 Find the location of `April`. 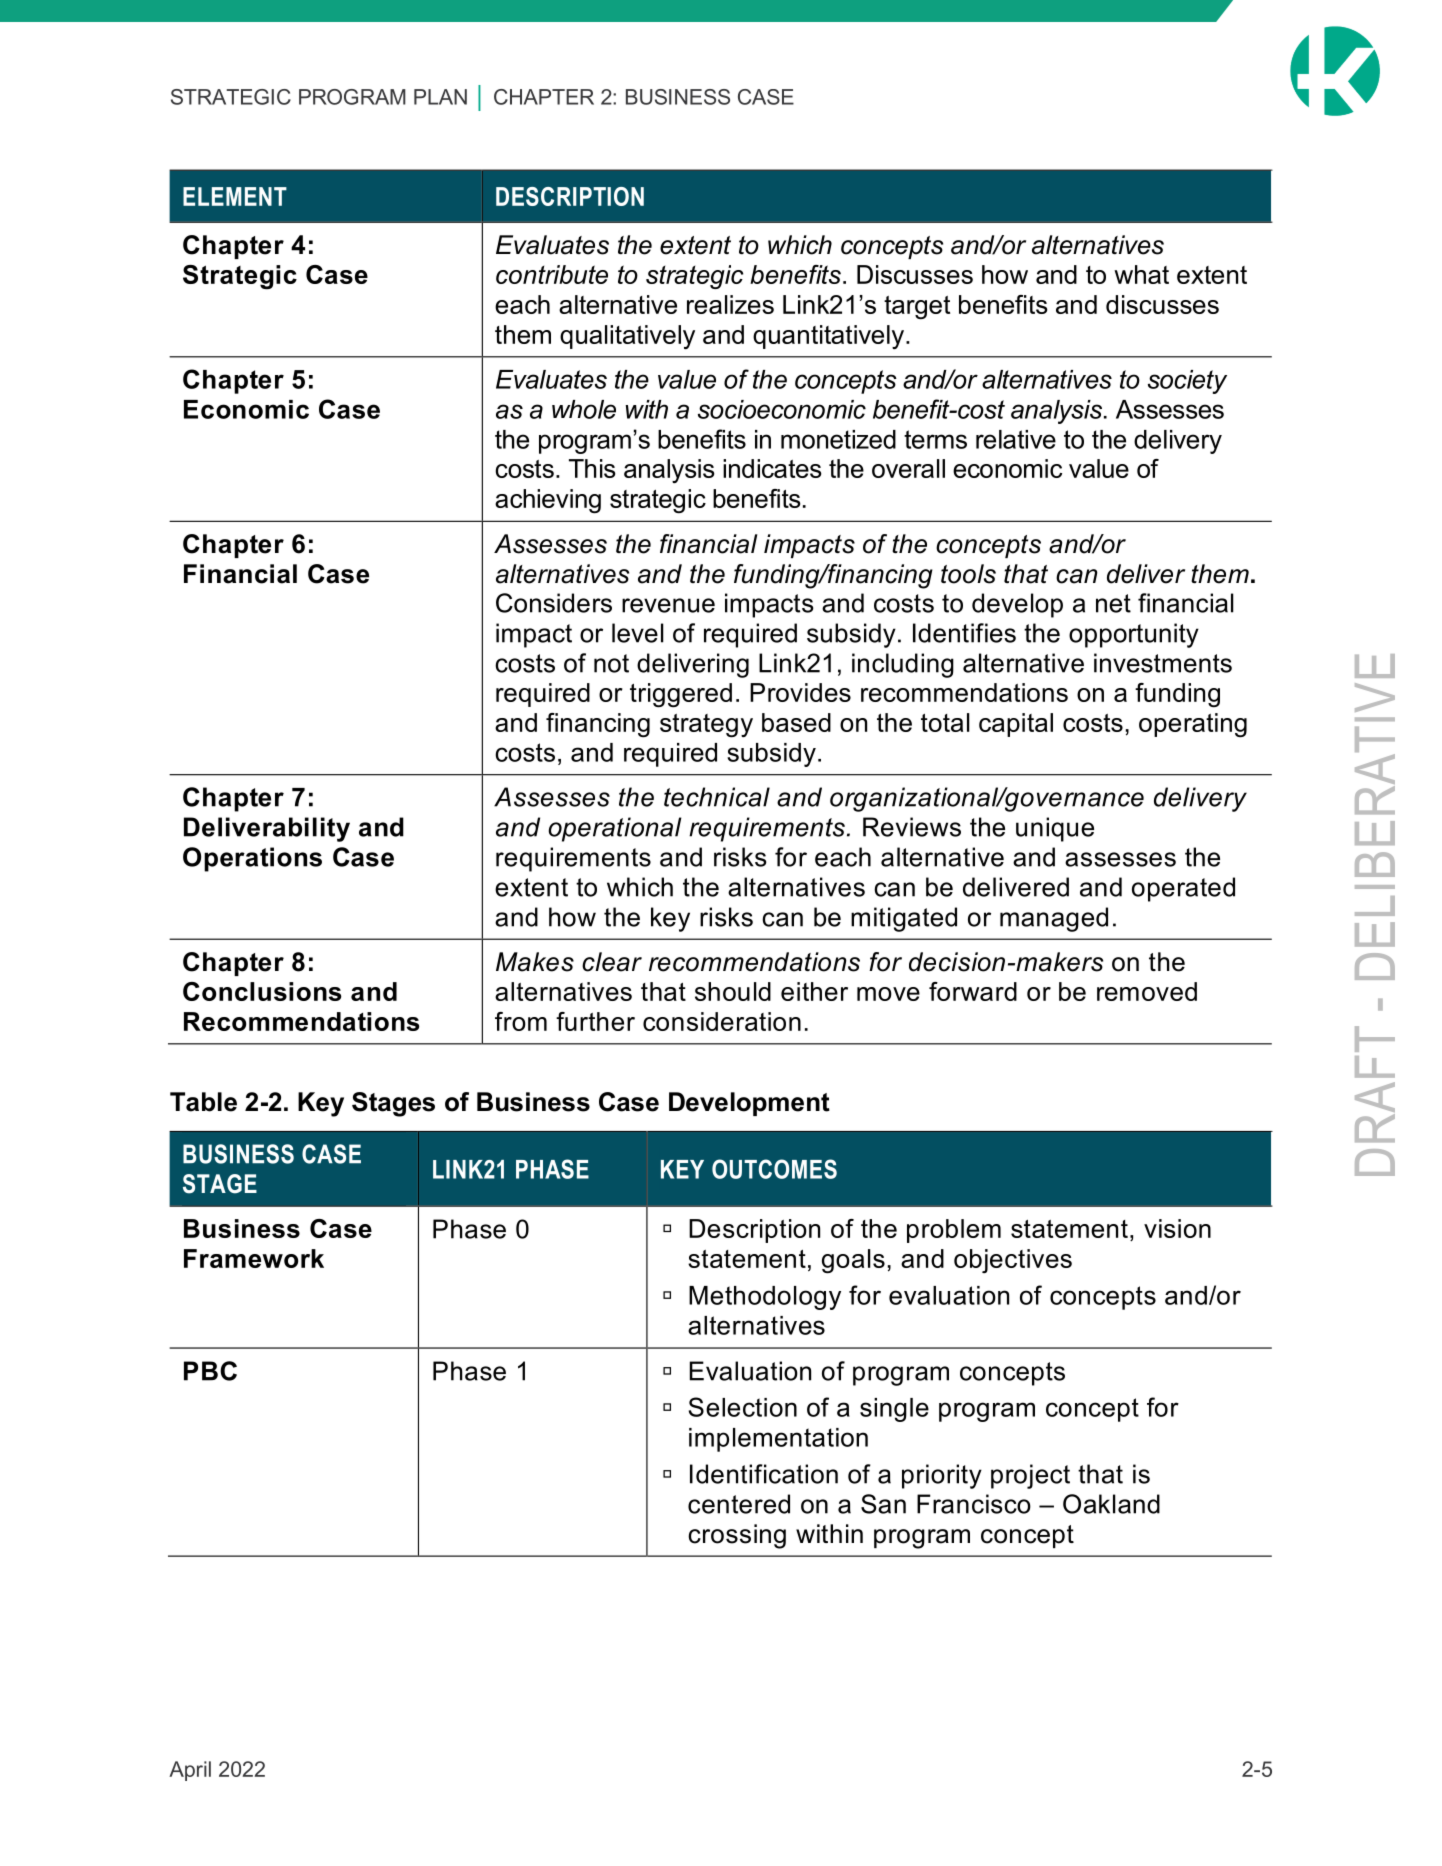

April is located at coordinates (190, 1771).
